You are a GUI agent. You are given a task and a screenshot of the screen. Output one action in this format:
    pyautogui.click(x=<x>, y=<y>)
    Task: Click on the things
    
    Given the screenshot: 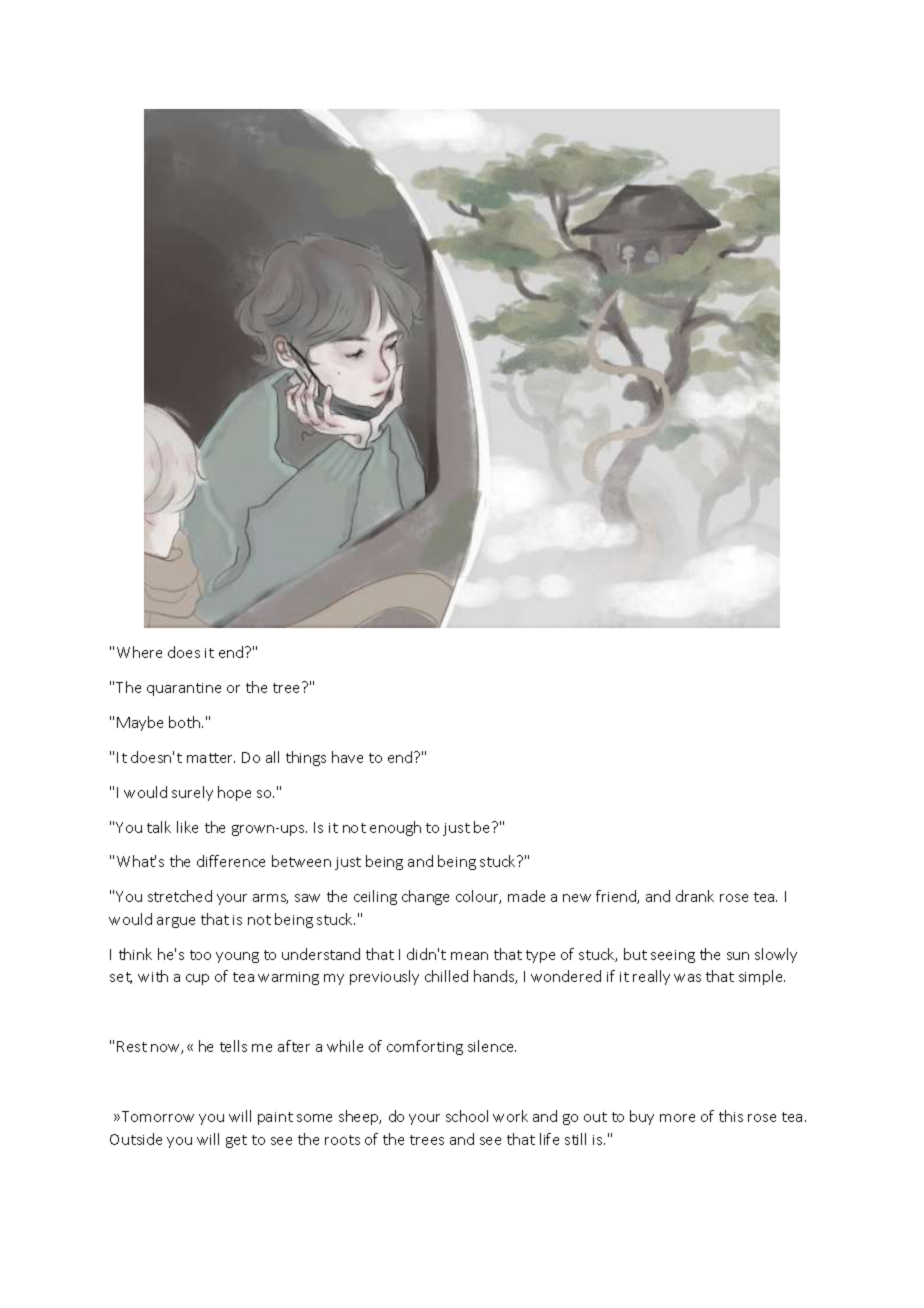 What is the action you would take?
    pyautogui.click(x=306, y=758)
